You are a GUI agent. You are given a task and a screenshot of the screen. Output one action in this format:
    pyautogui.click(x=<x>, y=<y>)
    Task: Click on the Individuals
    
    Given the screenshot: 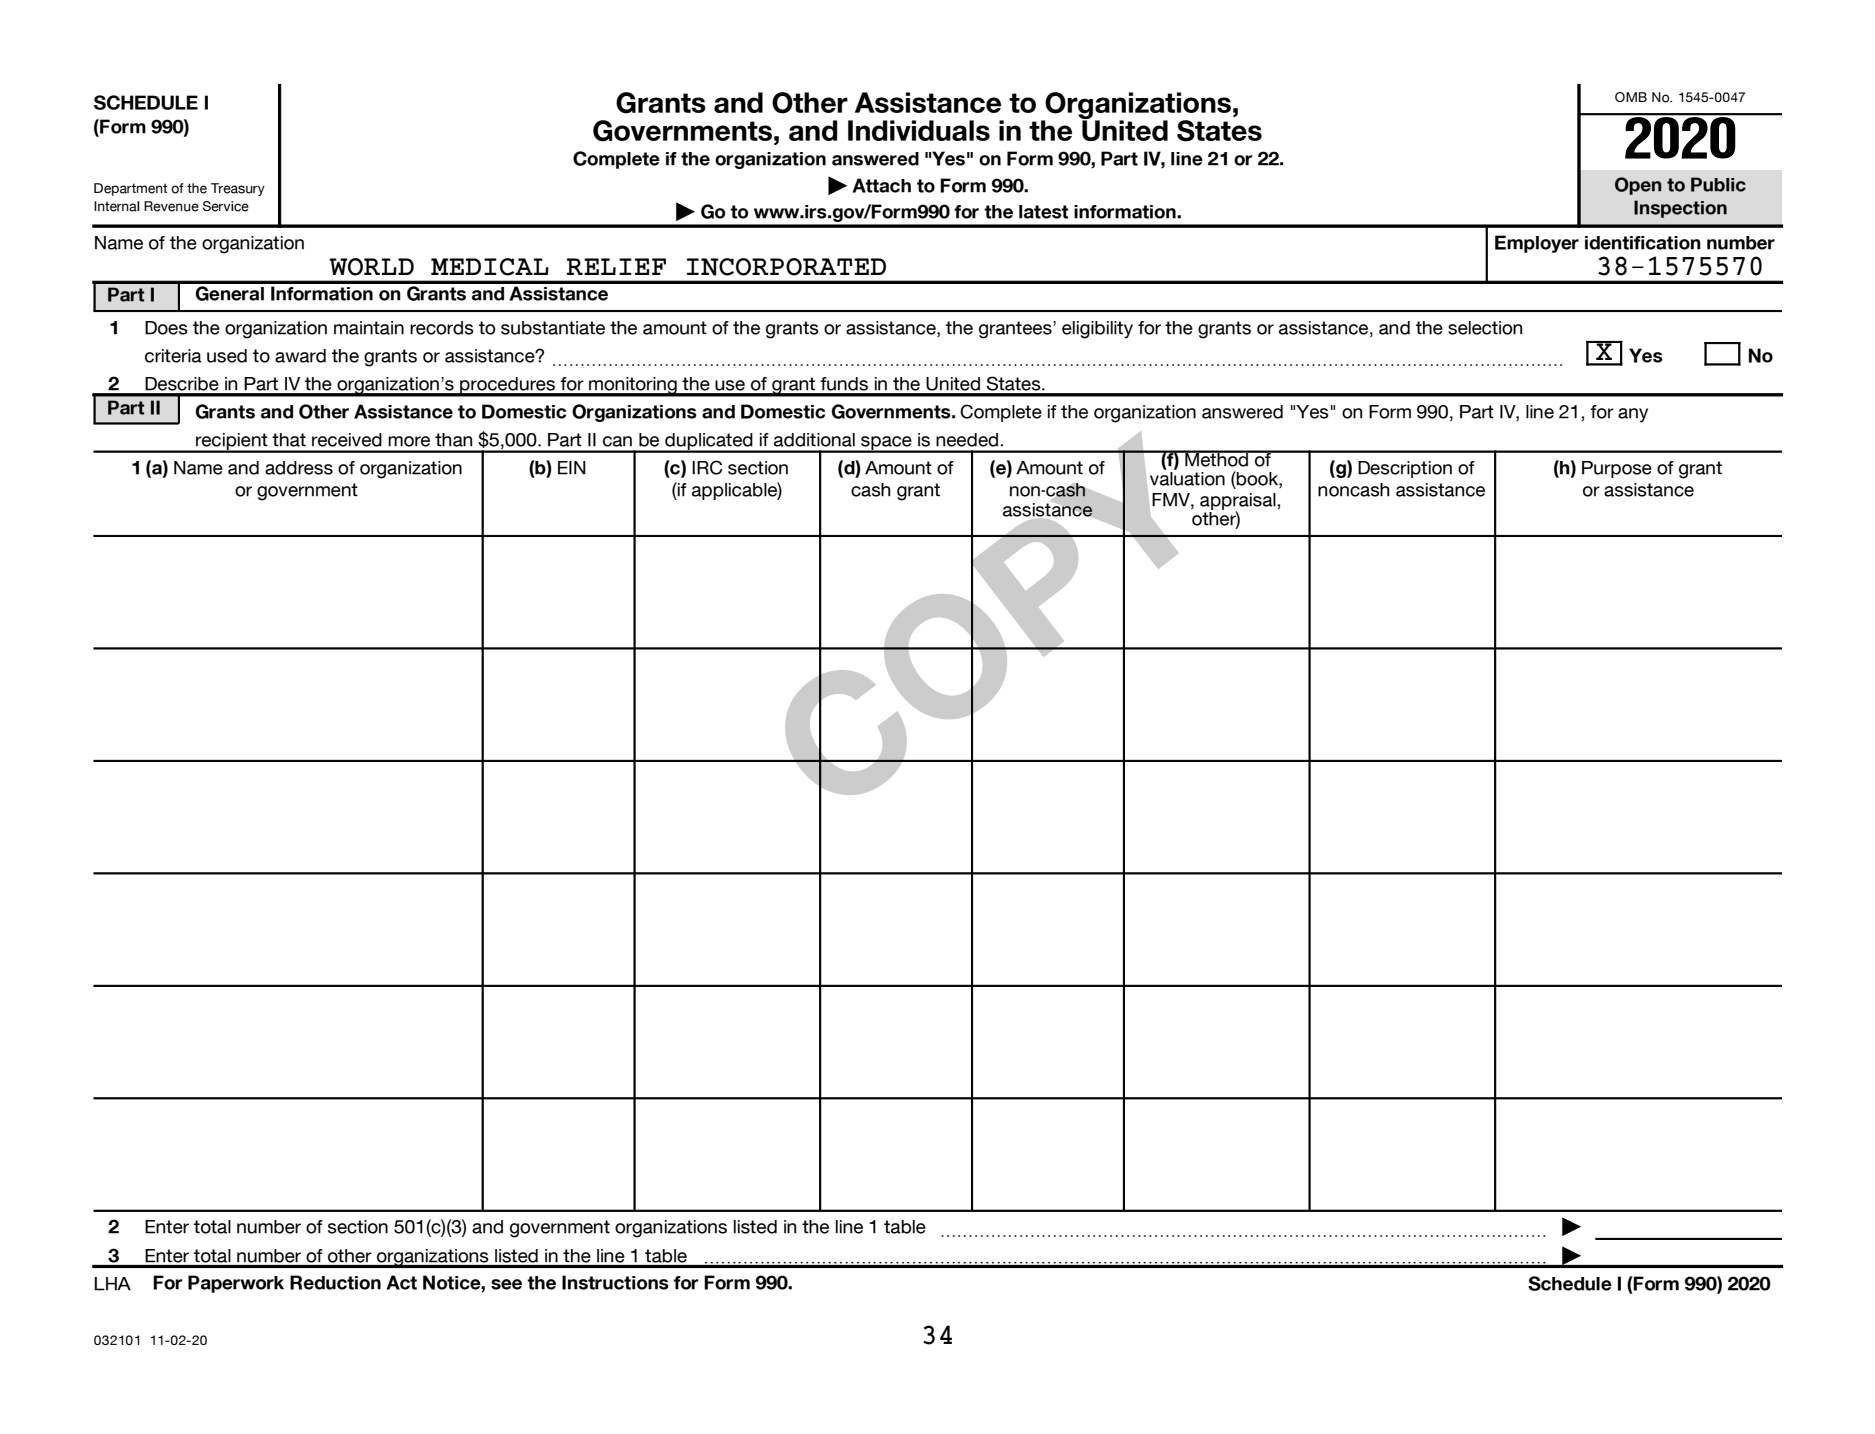 What is the action you would take?
    pyautogui.click(x=919, y=130)
